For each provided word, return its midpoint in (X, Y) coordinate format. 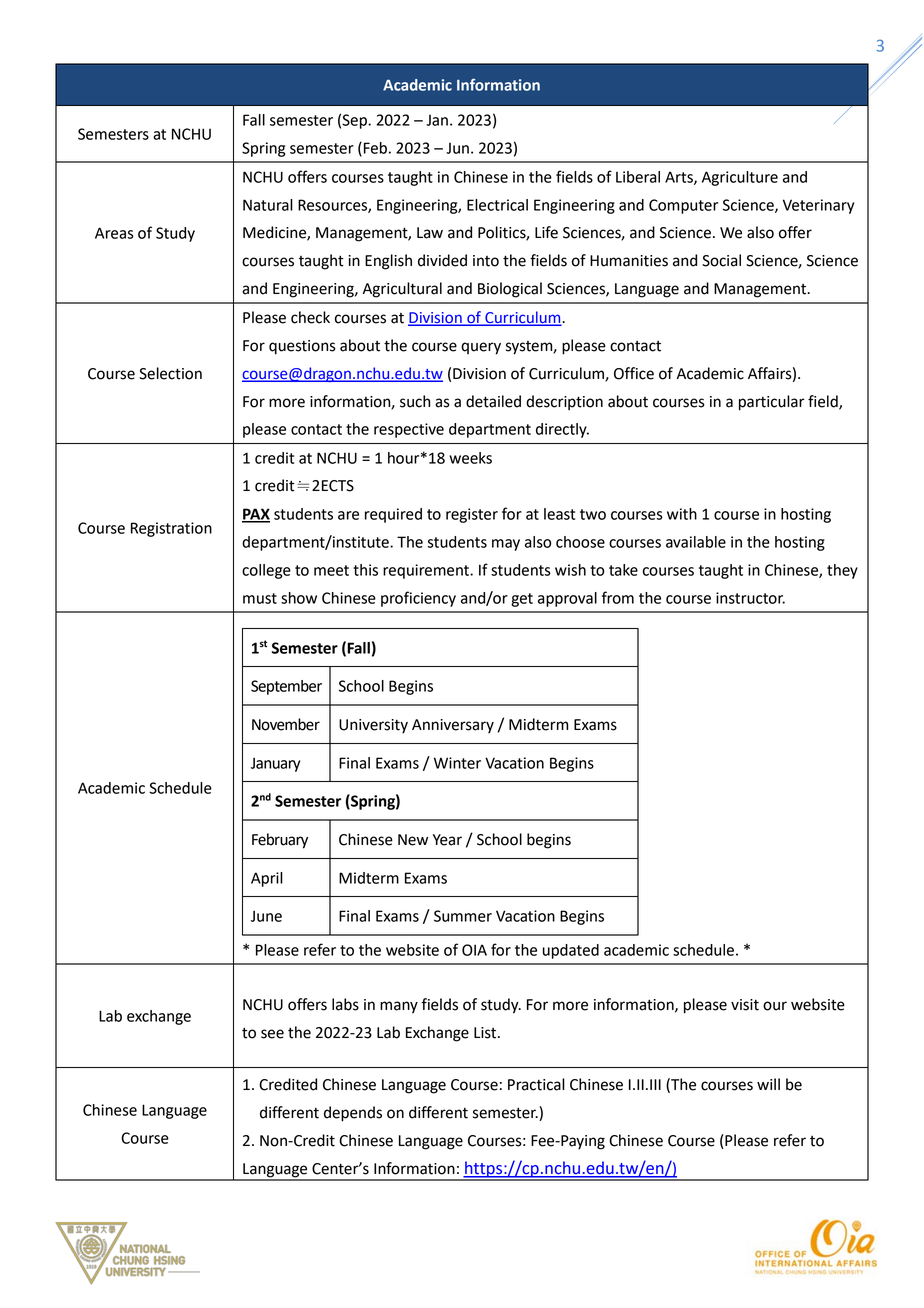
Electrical (497, 205)
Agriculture (740, 178)
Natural (268, 205)
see (272, 1034)
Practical (536, 1084)
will (768, 1084)
